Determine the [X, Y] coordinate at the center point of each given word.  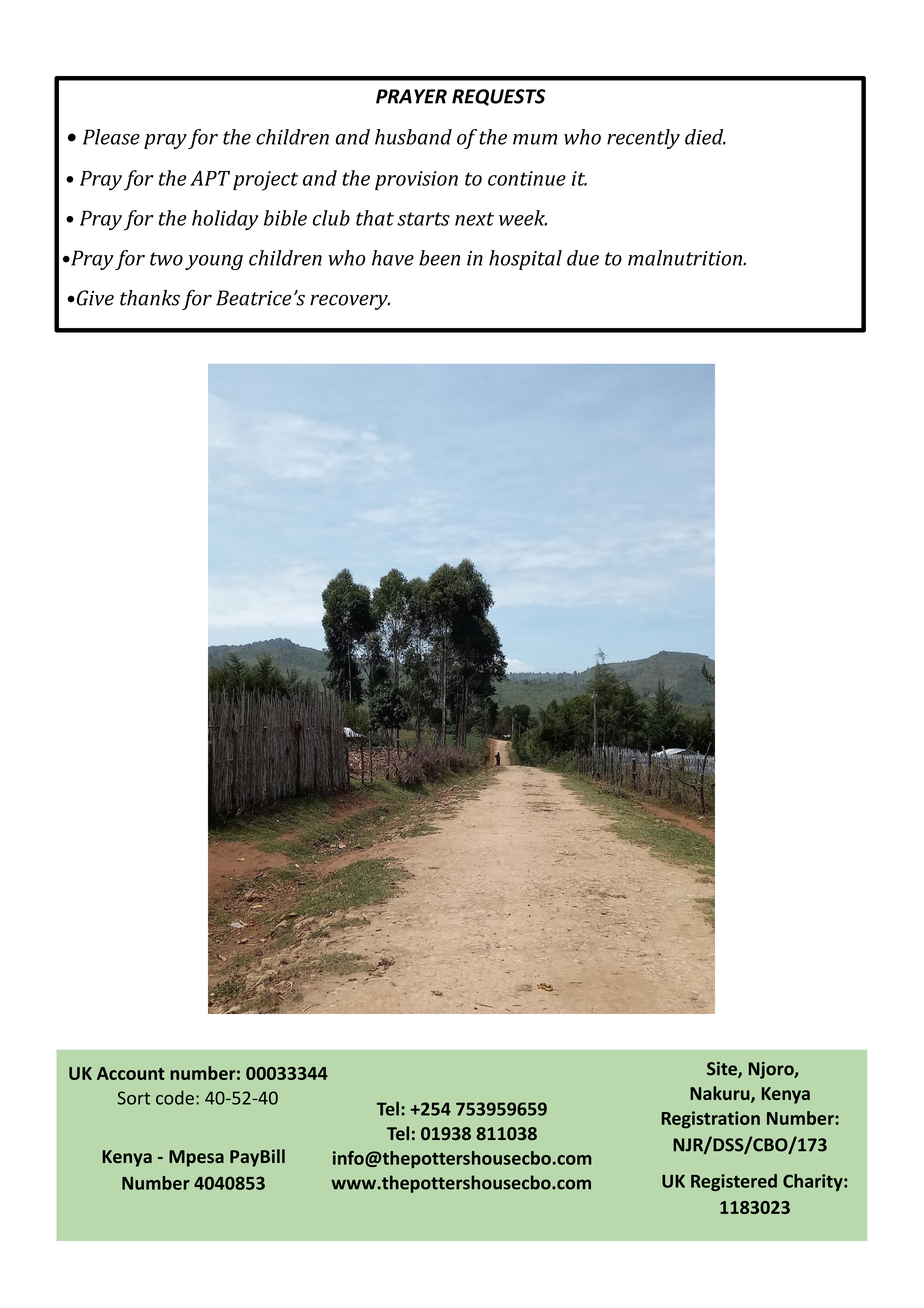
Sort [133, 1098]
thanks [150, 298]
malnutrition [686, 258]
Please [111, 137]
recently [643, 139]
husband [413, 137]
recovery [350, 302]
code [175, 1098]
